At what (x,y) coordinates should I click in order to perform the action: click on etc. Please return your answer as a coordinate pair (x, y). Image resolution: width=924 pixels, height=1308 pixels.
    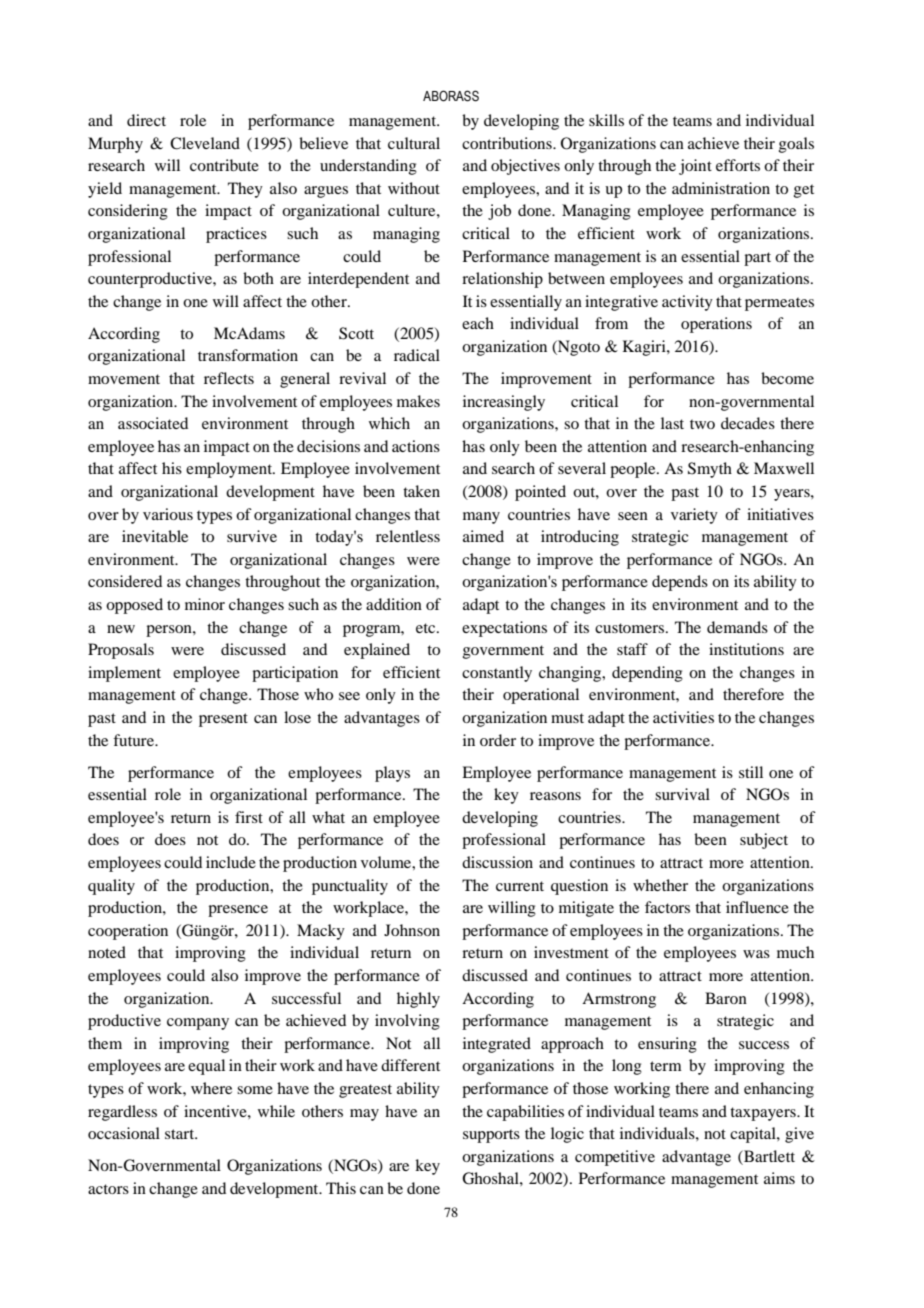
    Looking at the image, I should click on (427, 628).
